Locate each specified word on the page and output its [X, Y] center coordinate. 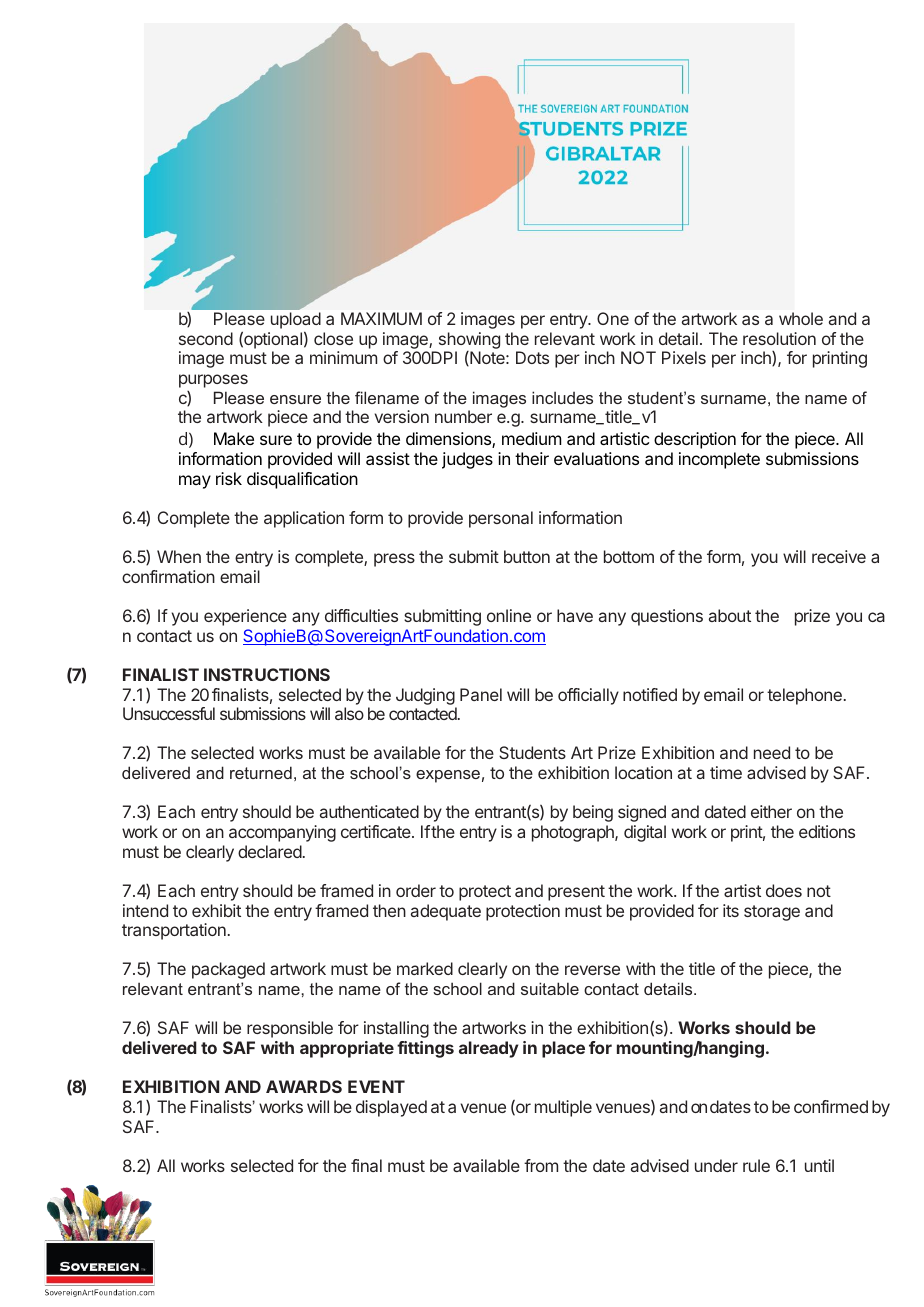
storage [772, 913]
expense [448, 776]
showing [468, 342]
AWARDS [304, 1086]
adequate [446, 912]
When [179, 556]
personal [501, 519]
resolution [779, 338]
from [541, 1165]
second [206, 338]
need [772, 752]
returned [261, 772]
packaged [228, 970]
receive [839, 556]
